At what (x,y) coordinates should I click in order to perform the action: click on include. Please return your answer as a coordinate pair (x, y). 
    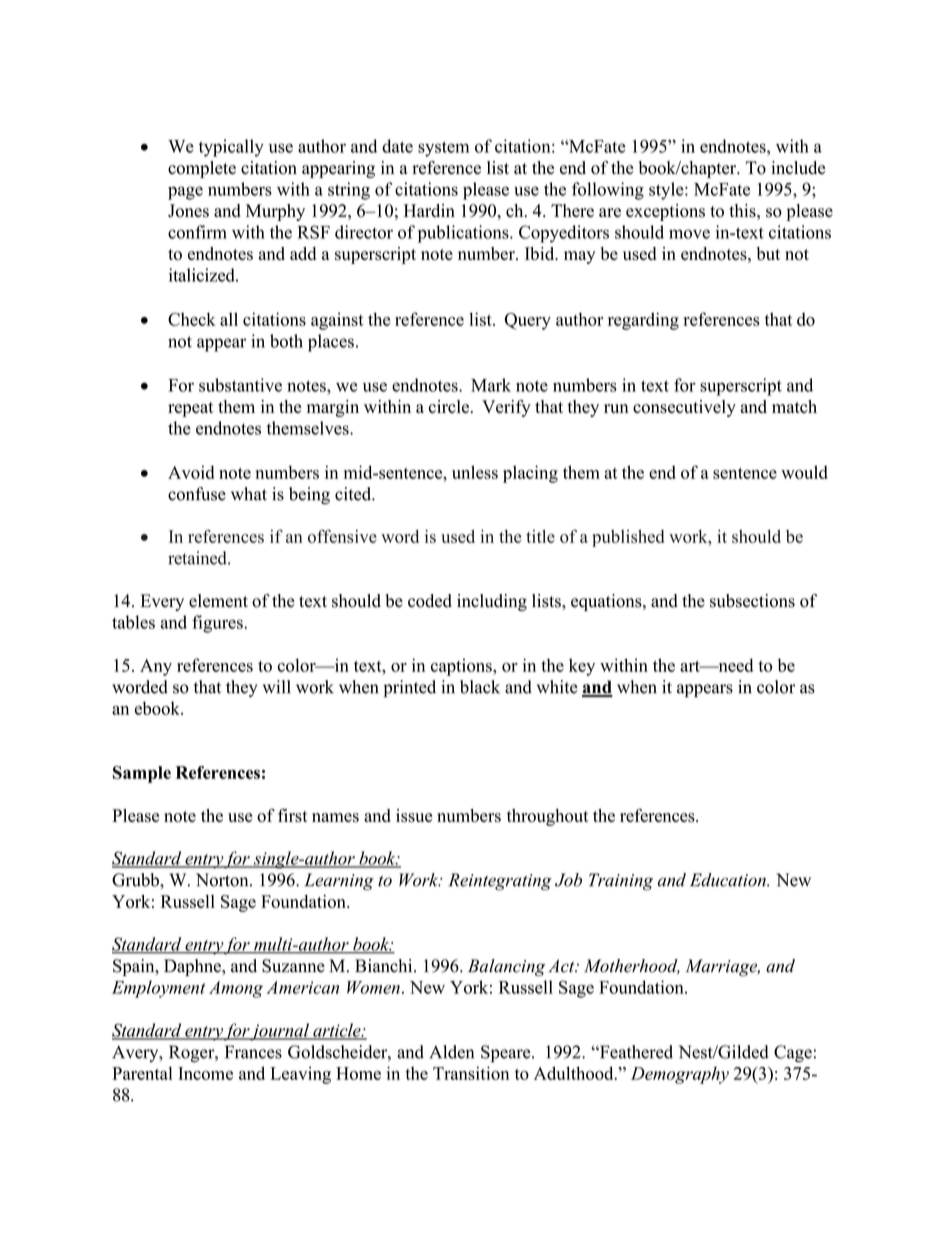
    Looking at the image, I should click on (798, 168).
